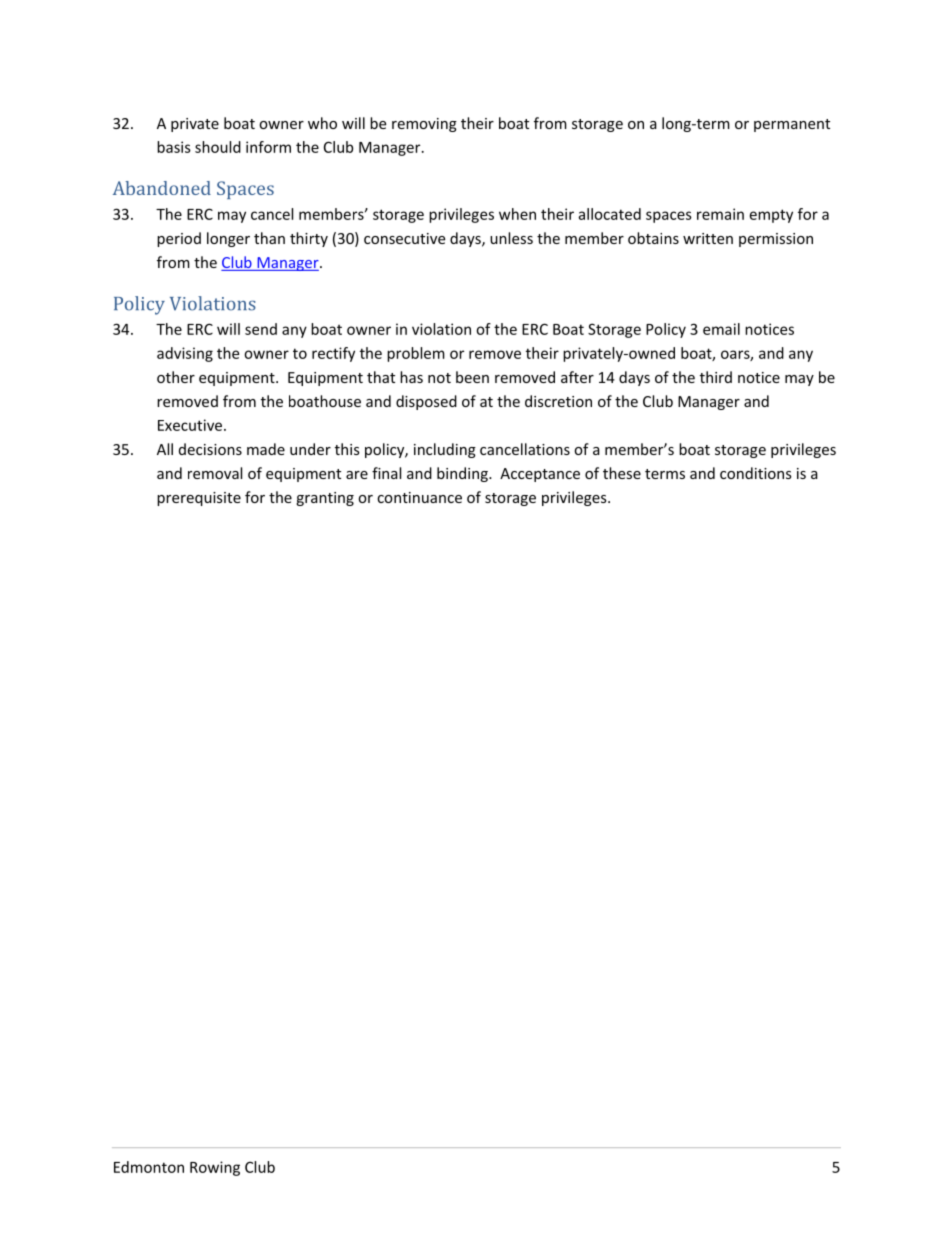 This document has height=1233, width=952. Describe the element at coordinates (191, 425) in the document. I see `Executive` at that location.
